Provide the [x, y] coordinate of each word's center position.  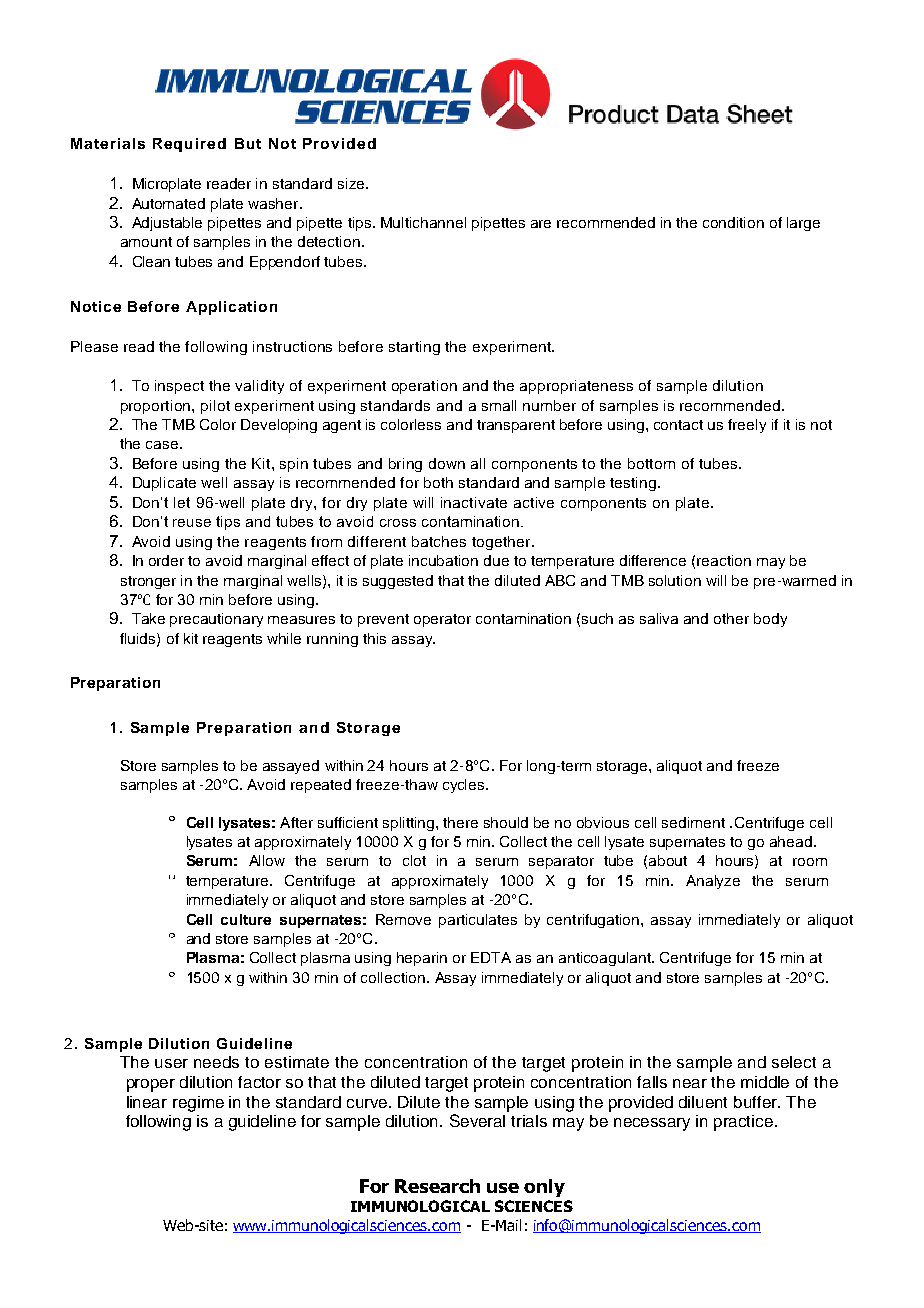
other [731, 618]
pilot [215, 407]
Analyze [713, 882]
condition [733, 222]
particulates [478, 921]
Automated [168, 203]
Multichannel [423, 222]
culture [246, 919]
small [499, 405]
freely [747, 426]
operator [442, 620]
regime [198, 1104]
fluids [139, 639]
